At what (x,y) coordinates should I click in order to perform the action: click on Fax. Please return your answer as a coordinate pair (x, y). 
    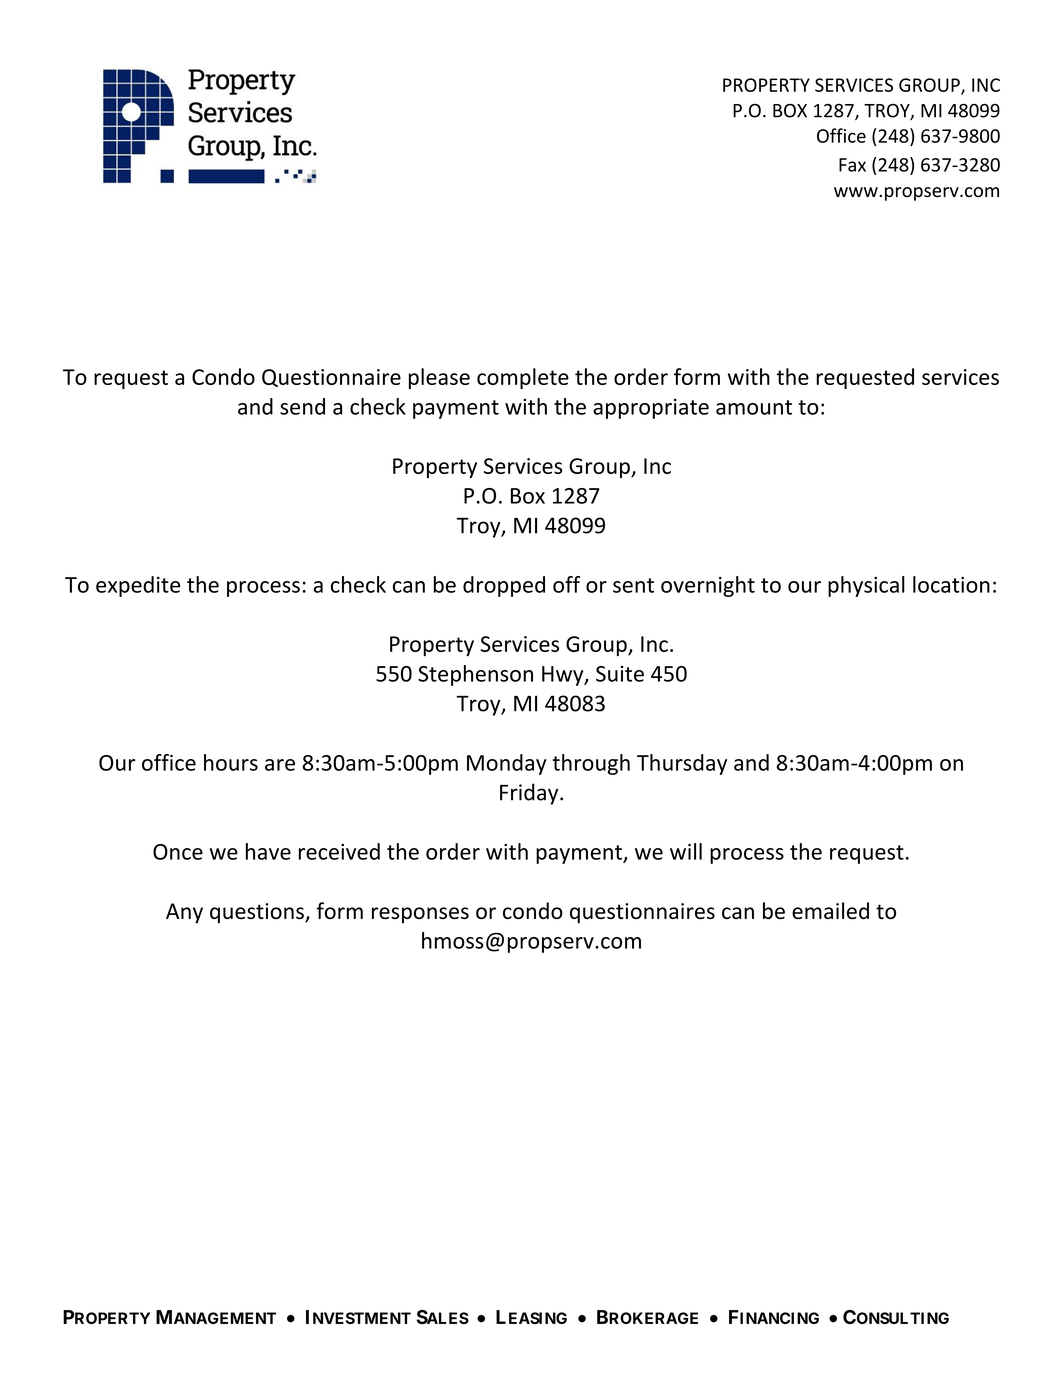
    Looking at the image, I should click on (852, 165).
